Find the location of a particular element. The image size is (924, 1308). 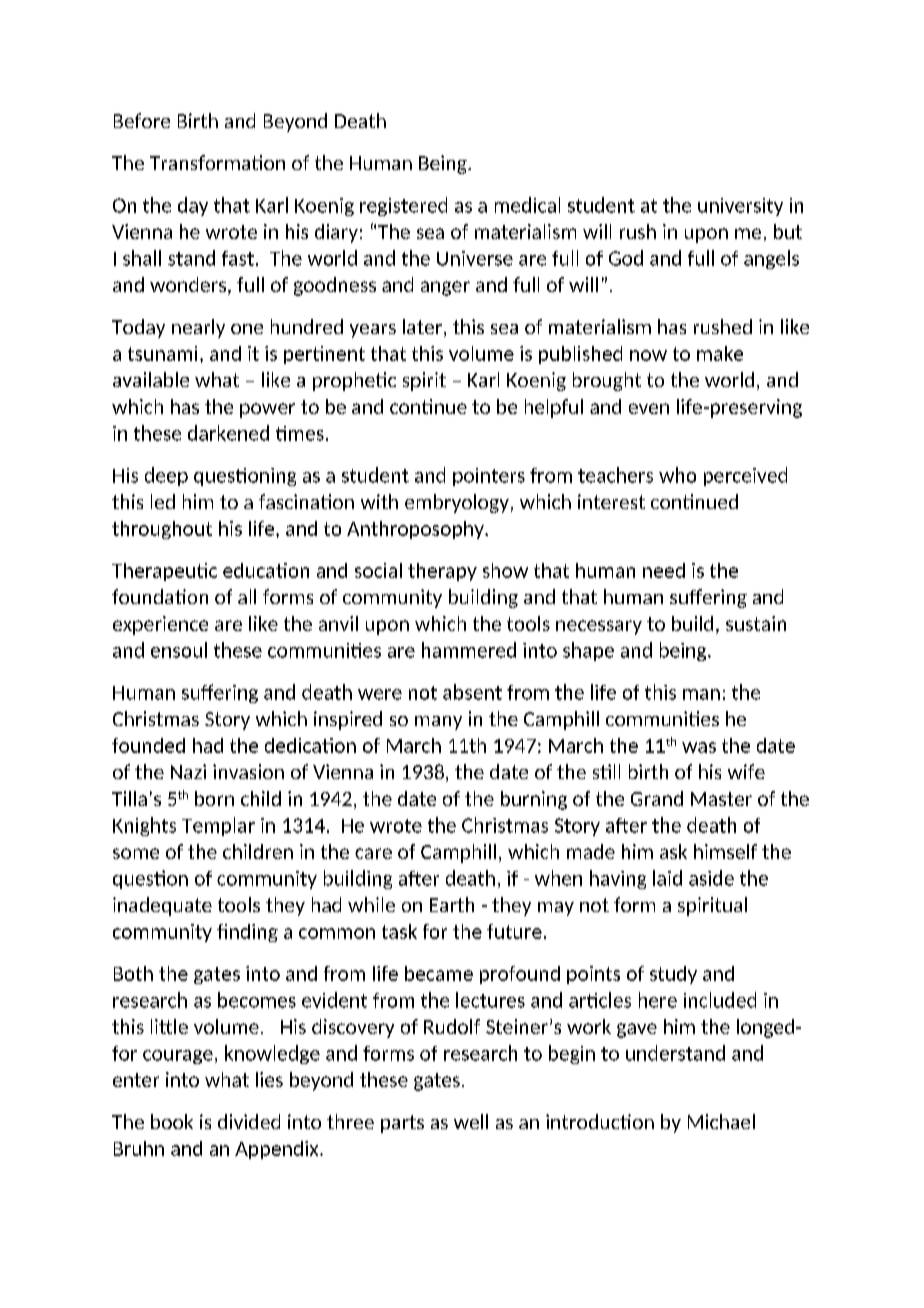

Michael is located at coordinates (721, 1121).
